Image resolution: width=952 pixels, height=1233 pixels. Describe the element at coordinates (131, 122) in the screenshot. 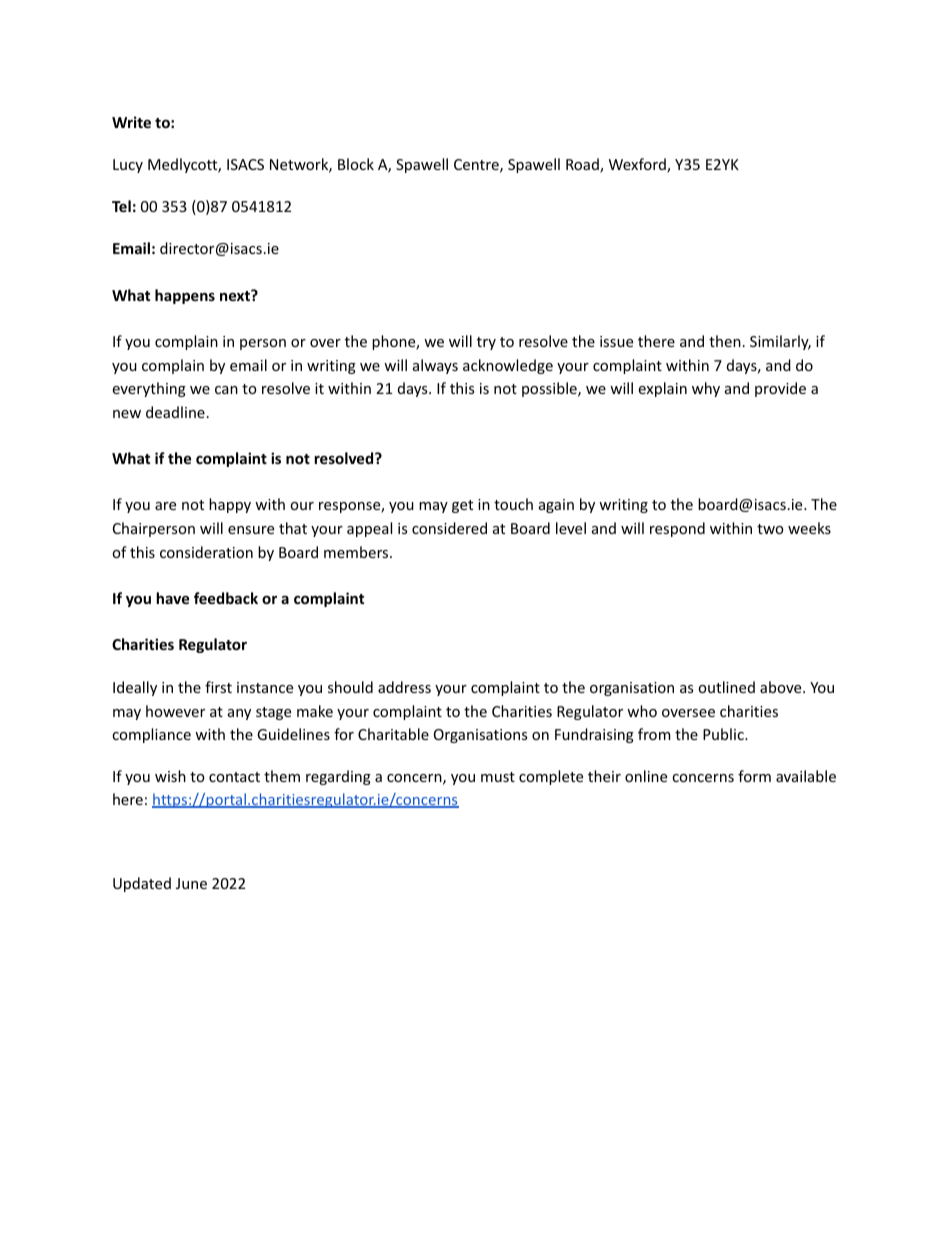

I see `Write` at that location.
